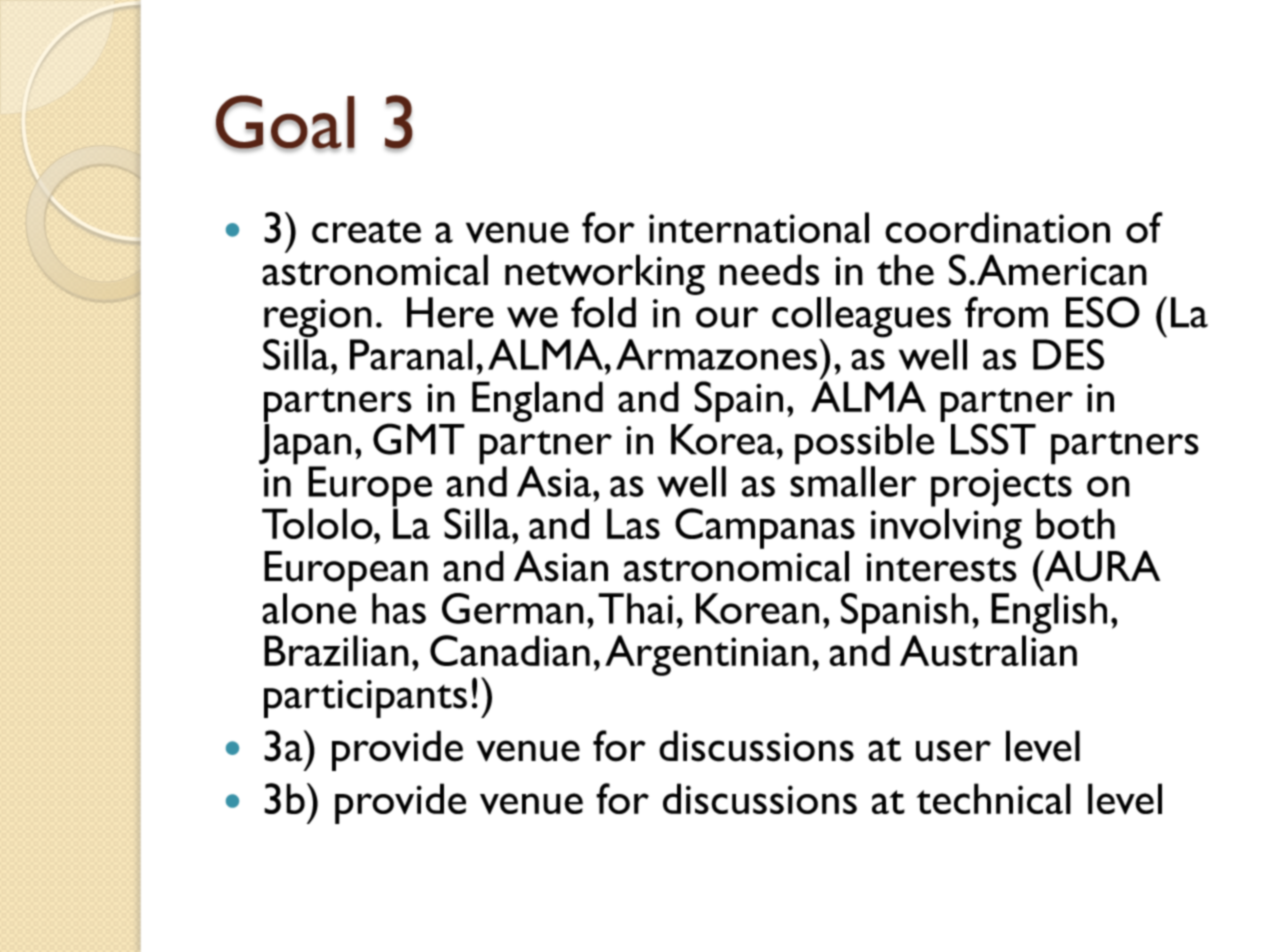  Describe the element at coordinates (1049, 613) in the page. I see `English` at that location.
